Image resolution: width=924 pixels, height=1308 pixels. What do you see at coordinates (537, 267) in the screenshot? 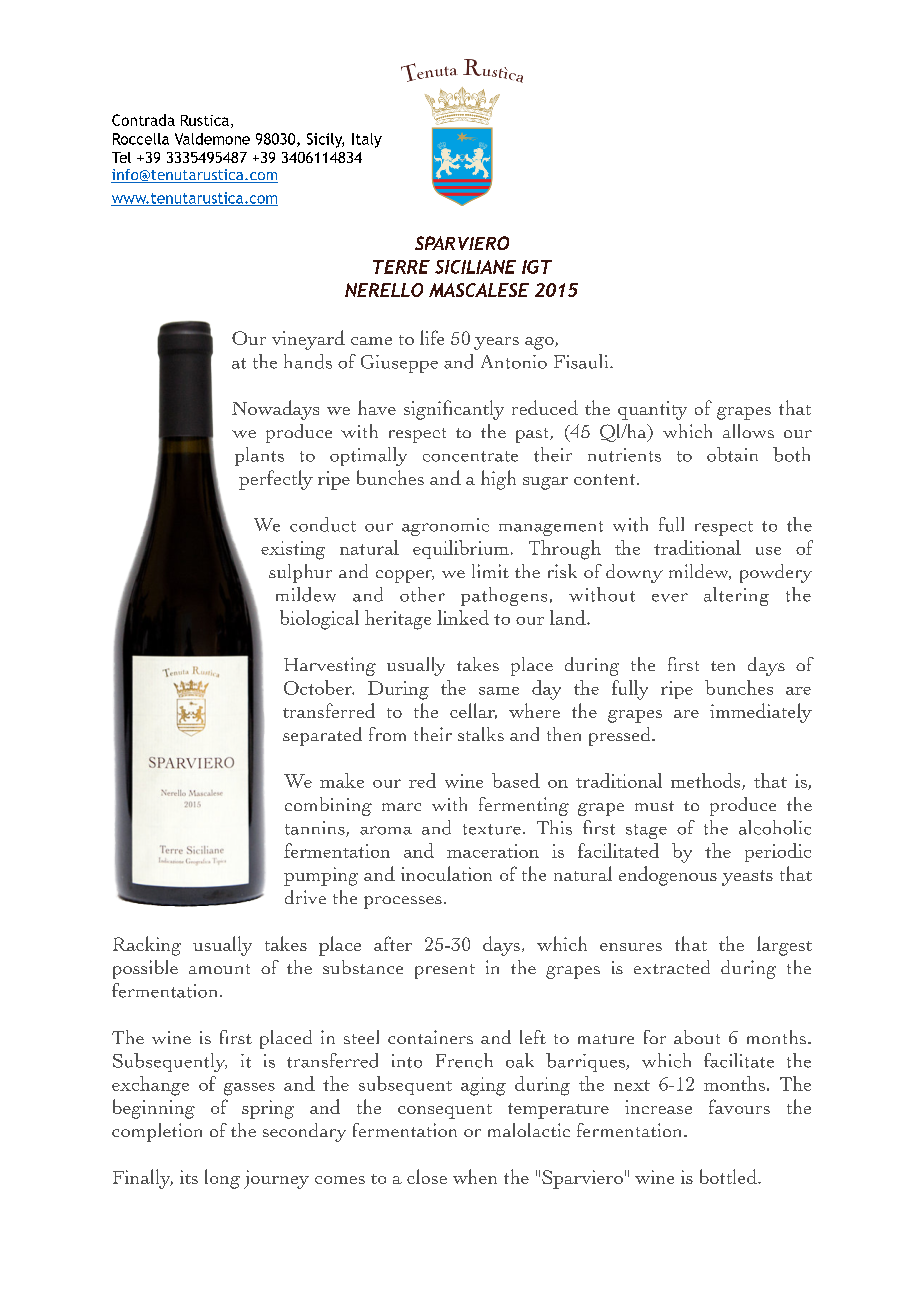
I see `IGT` at bounding box center [537, 267].
